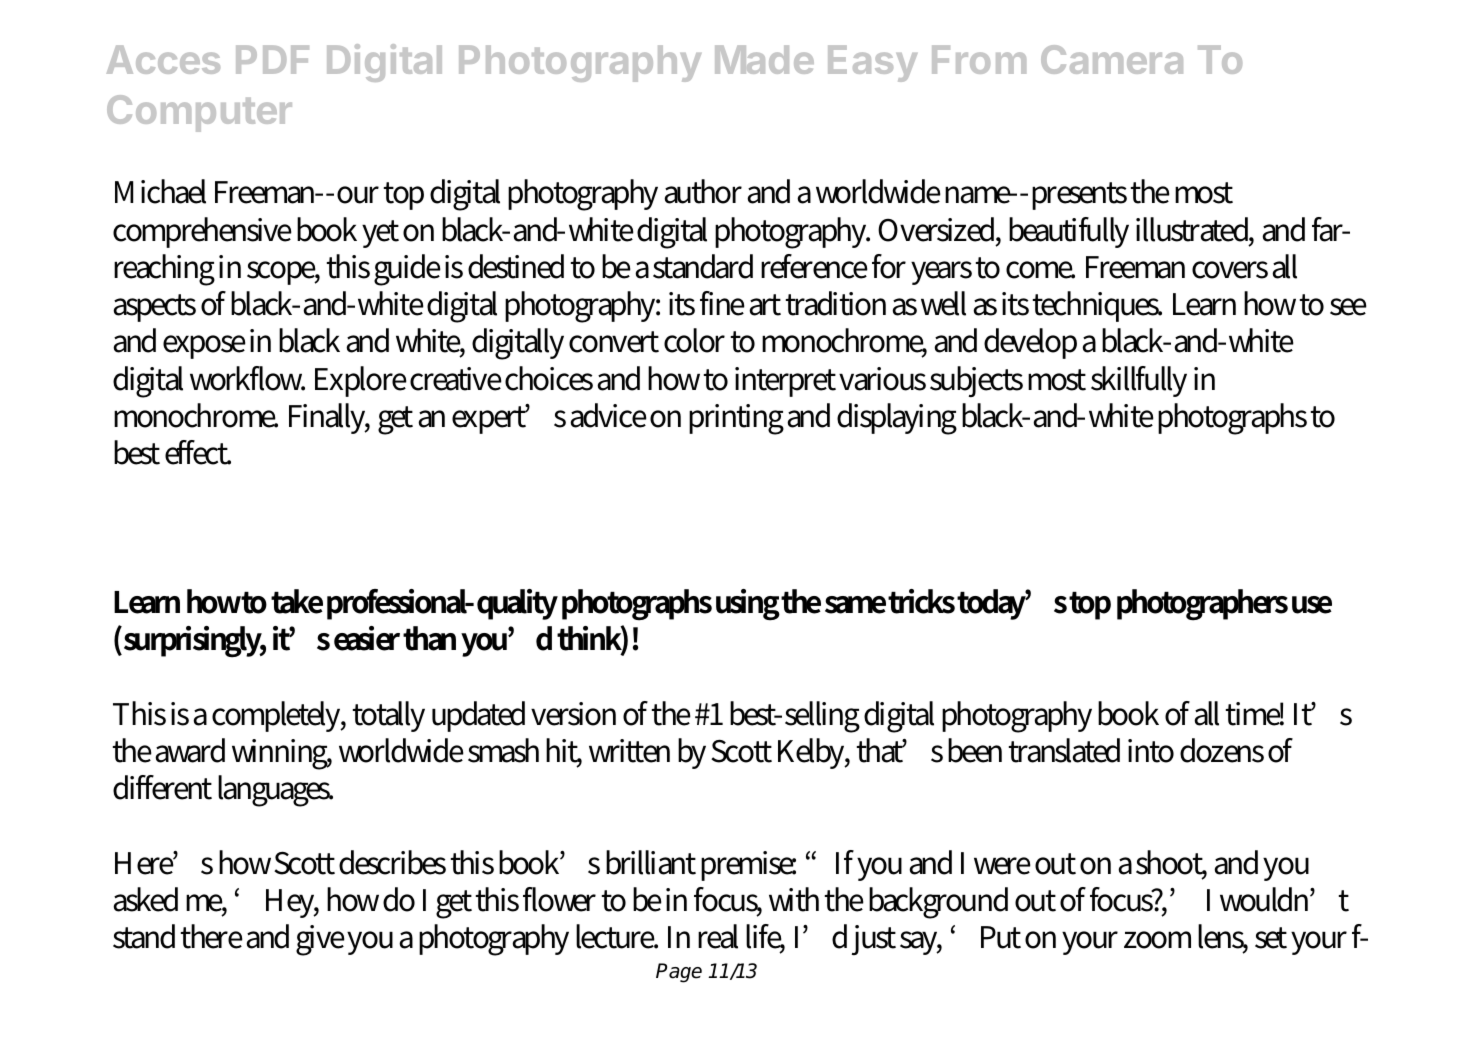  I want to click on give, so click(320, 940).
